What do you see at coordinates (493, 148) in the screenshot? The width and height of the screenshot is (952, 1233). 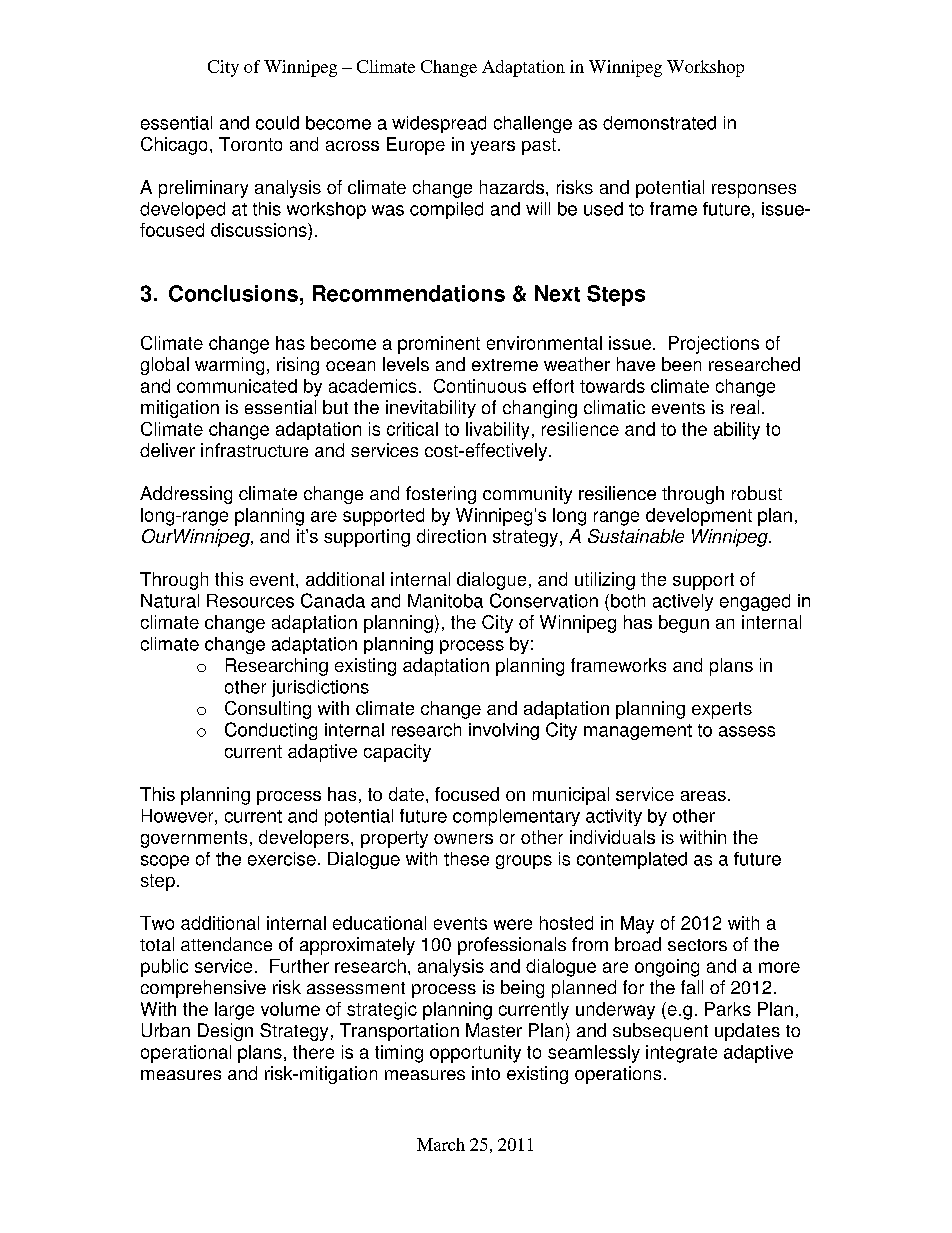 I see `years` at bounding box center [493, 148].
